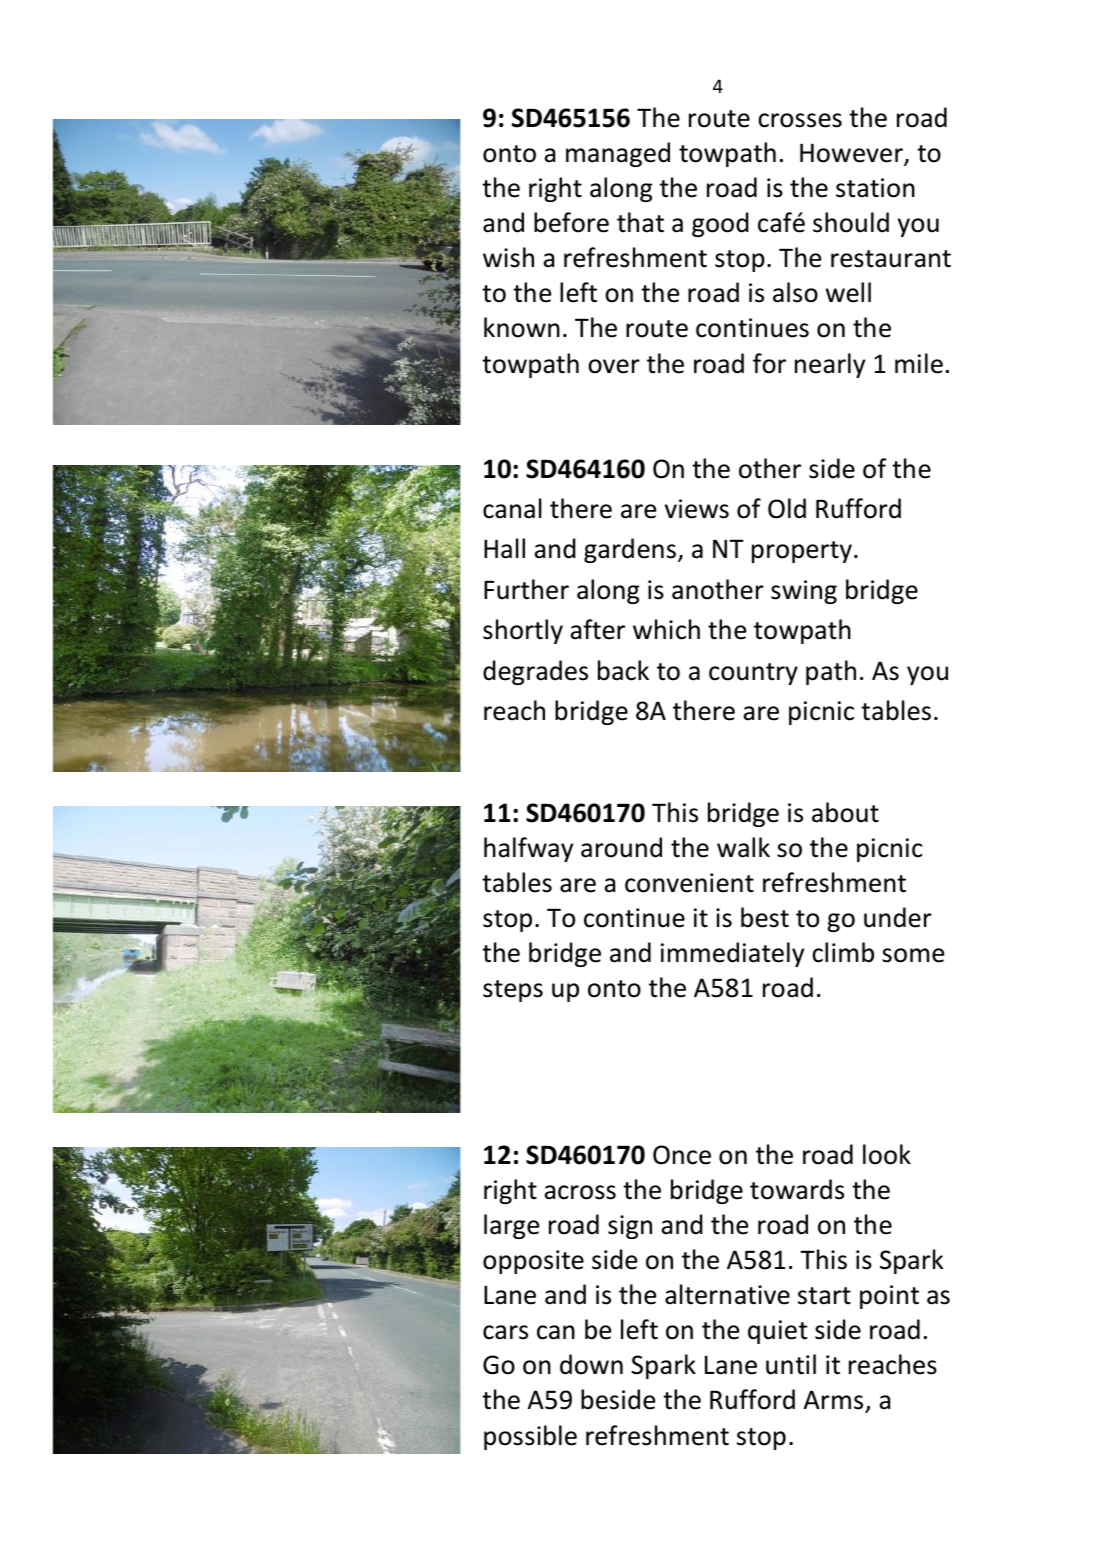  What do you see at coordinates (720, 224) in the image?
I see `good` at bounding box center [720, 224].
